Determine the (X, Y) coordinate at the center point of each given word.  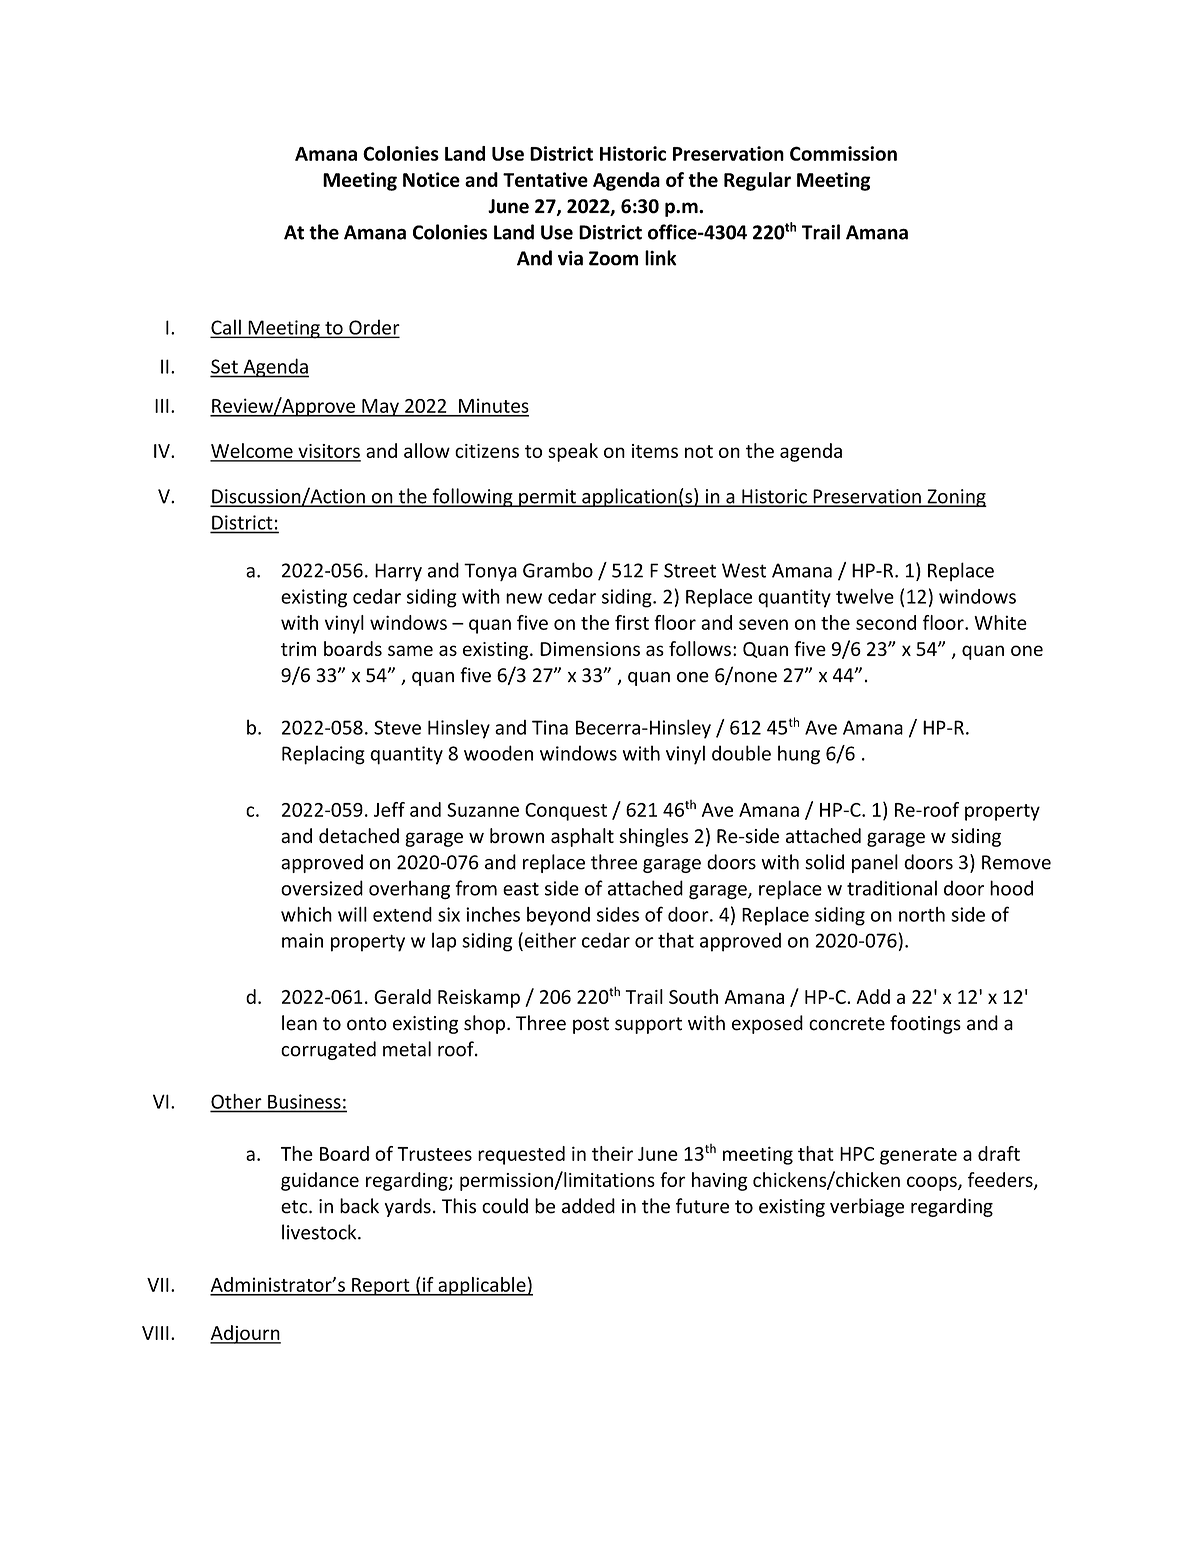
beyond (558, 916)
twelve (865, 596)
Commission (843, 153)
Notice (431, 179)
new (524, 598)
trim (298, 649)
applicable (482, 1286)
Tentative (545, 179)
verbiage (867, 1207)
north (922, 914)
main (302, 940)
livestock (320, 1232)
